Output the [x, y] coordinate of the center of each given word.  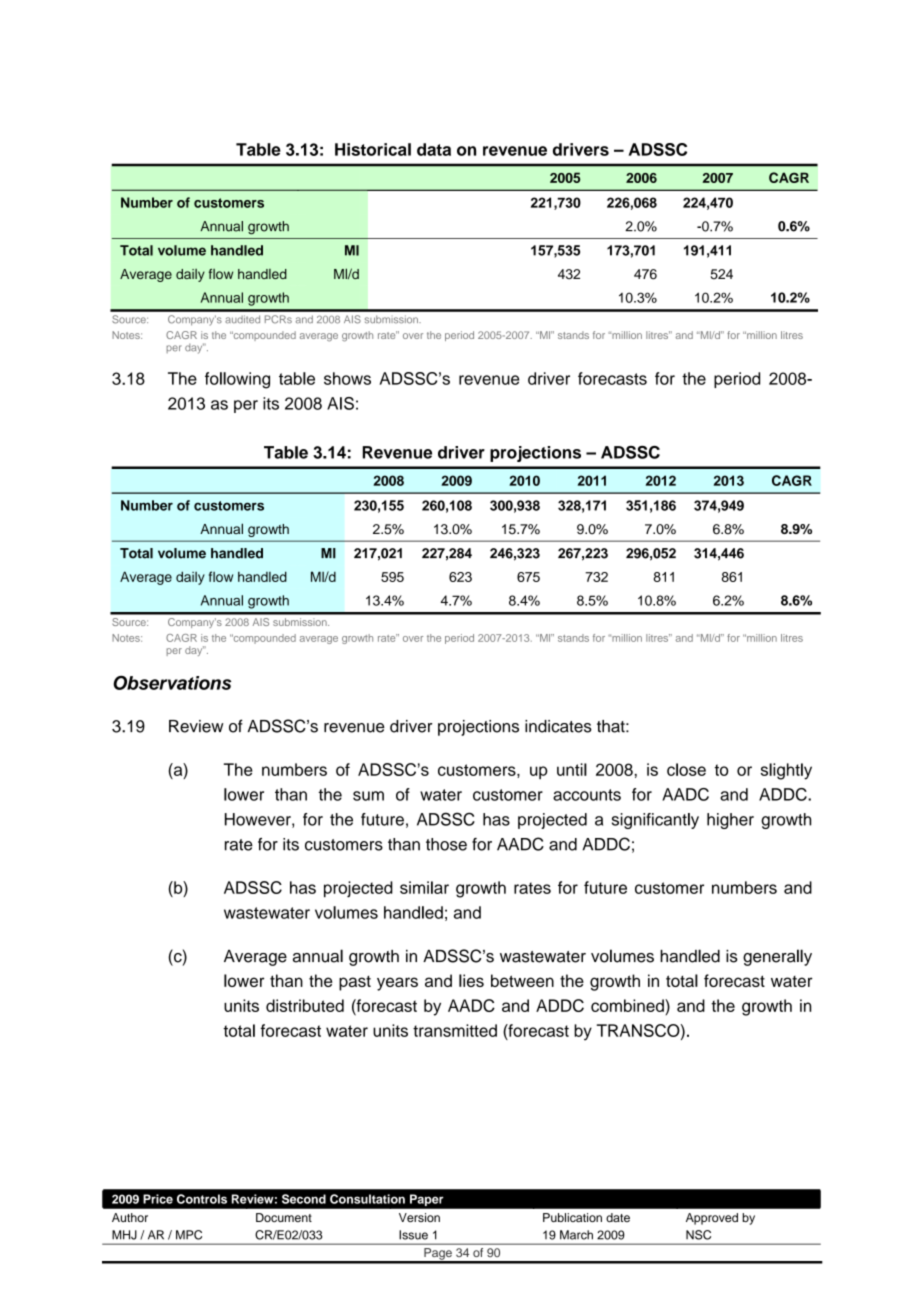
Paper [426, 1200]
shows [347, 378]
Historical [373, 149]
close [686, 769]
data [434, 149]
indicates [558, 726]
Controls [202, 1199]
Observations [172, 682]
